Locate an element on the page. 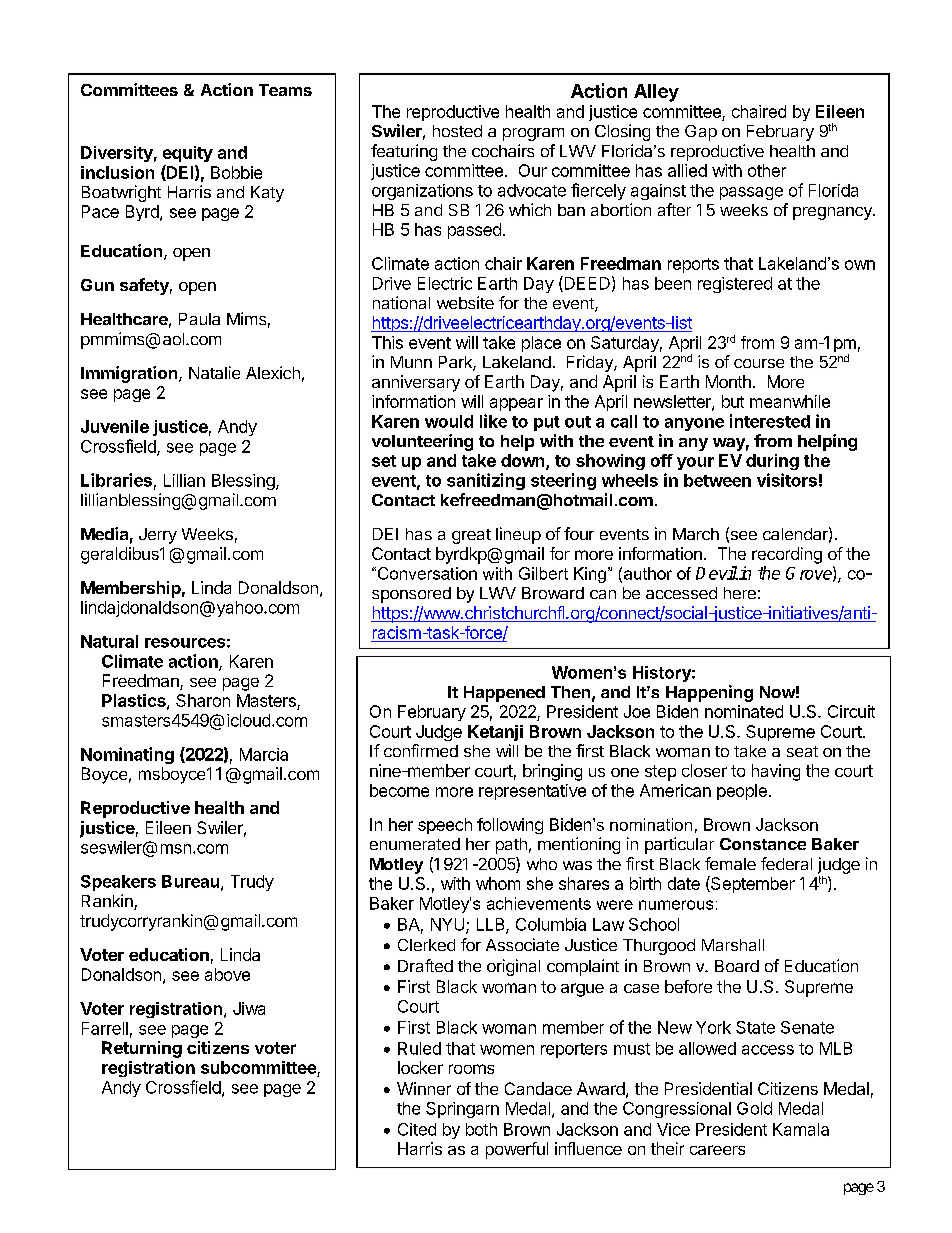 The width and height of the image is (952, 1233). Libraries is located at coordinates (116, 480).
